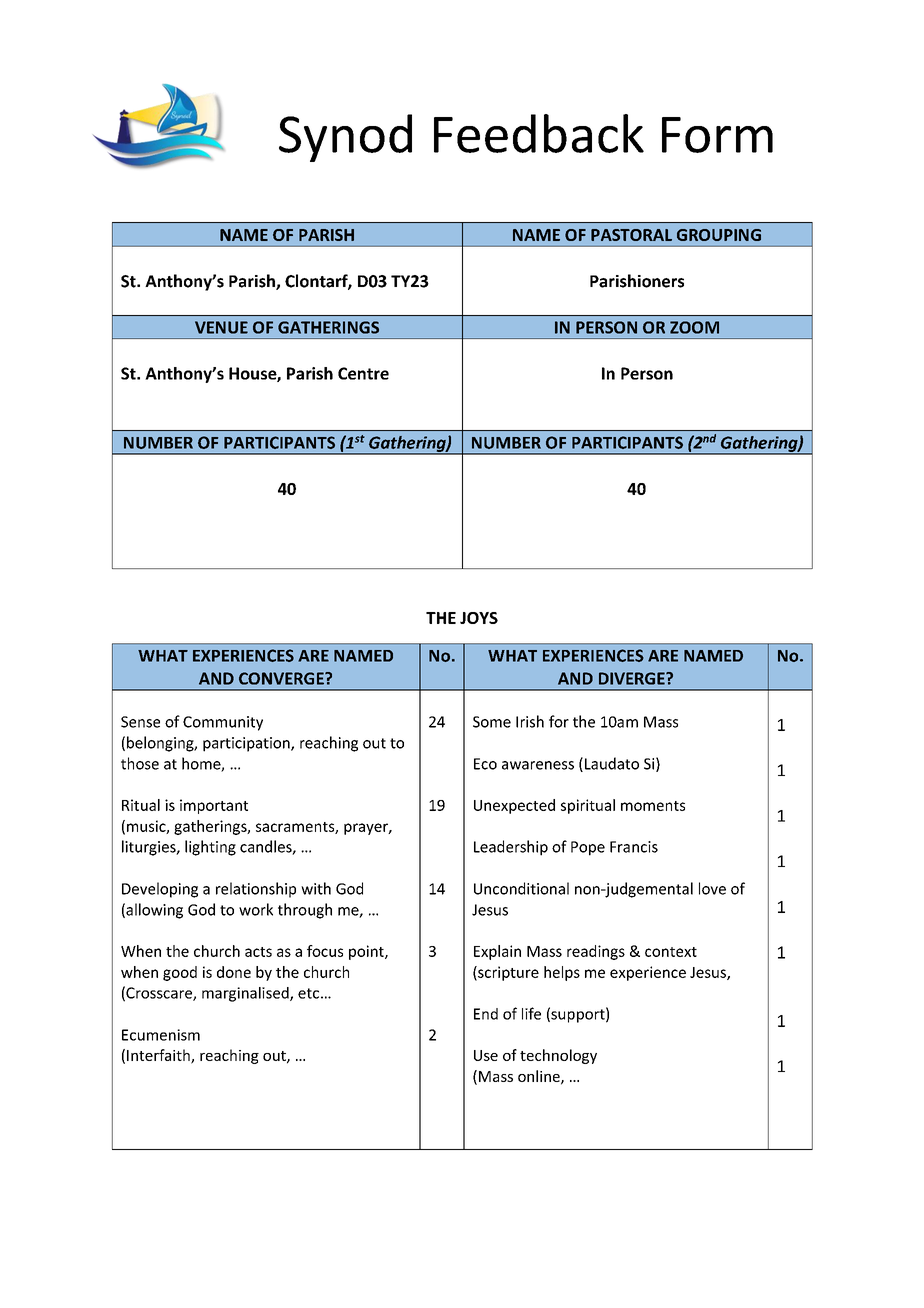 The height and width of the screenshot is (1308, 924). Describe the element at coordinates (479, 618) in the screenshot. I see `JOYS` at that location.
